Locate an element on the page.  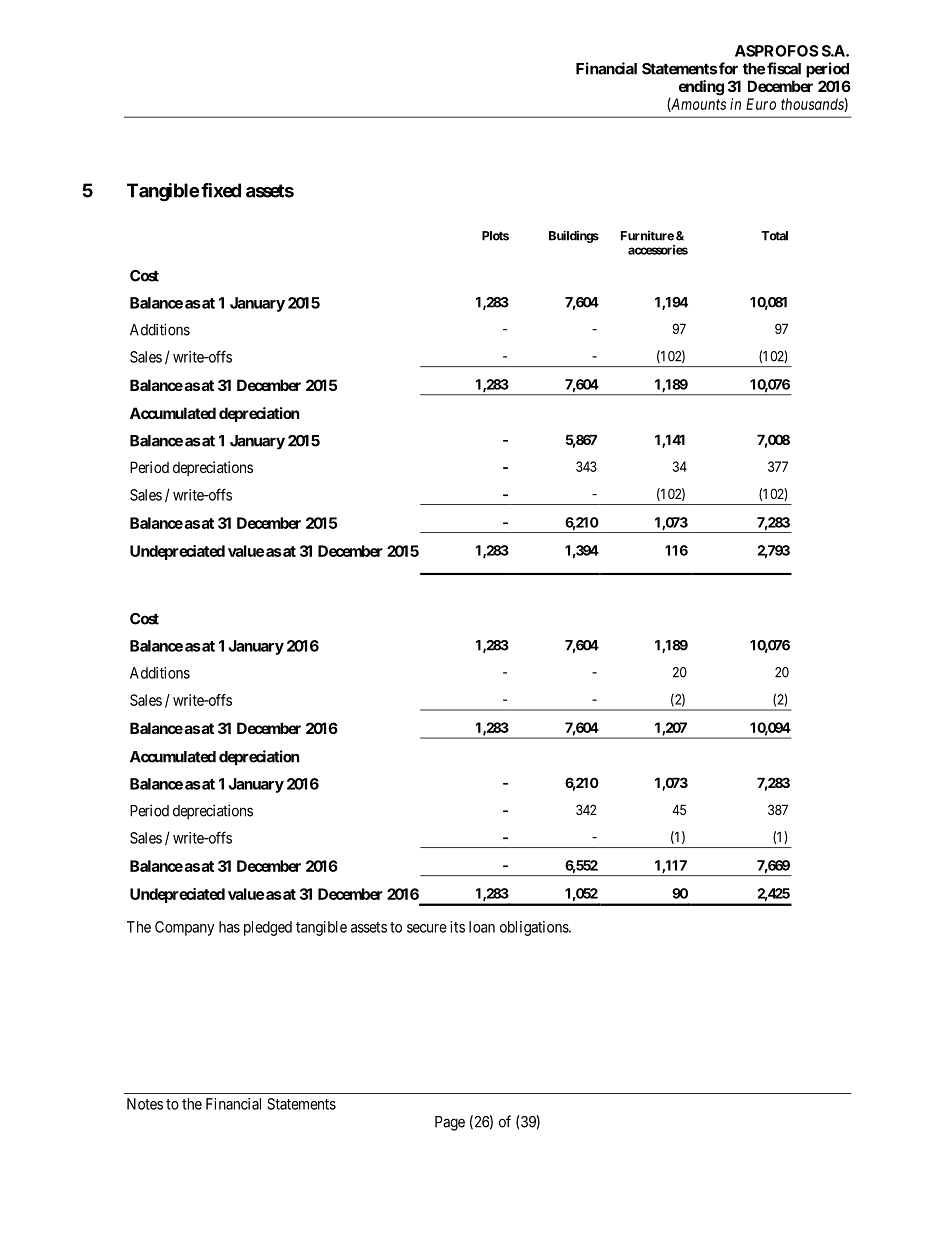
Page is located at coordinates (450, 1123).
